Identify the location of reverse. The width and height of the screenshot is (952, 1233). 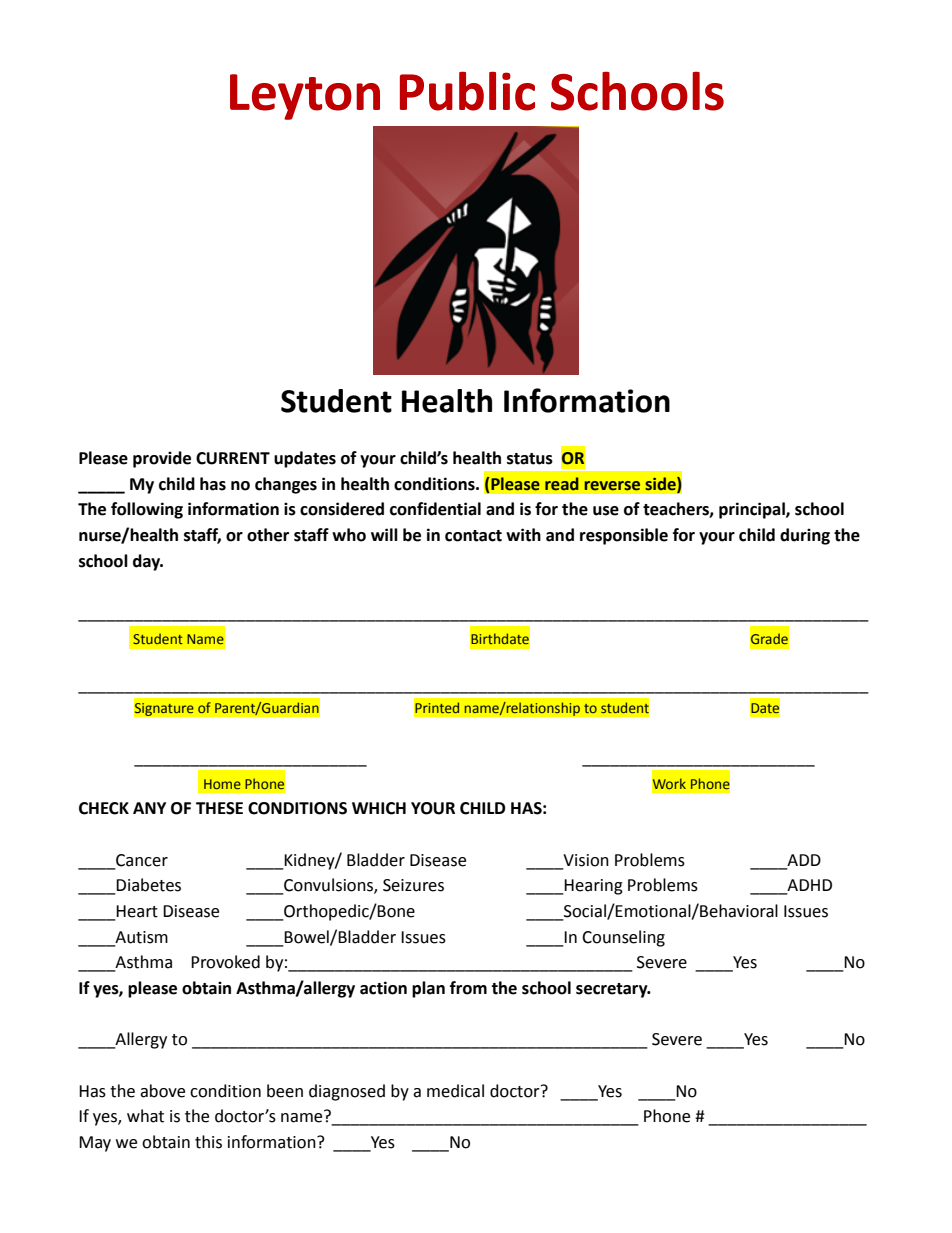
(612, 486).
